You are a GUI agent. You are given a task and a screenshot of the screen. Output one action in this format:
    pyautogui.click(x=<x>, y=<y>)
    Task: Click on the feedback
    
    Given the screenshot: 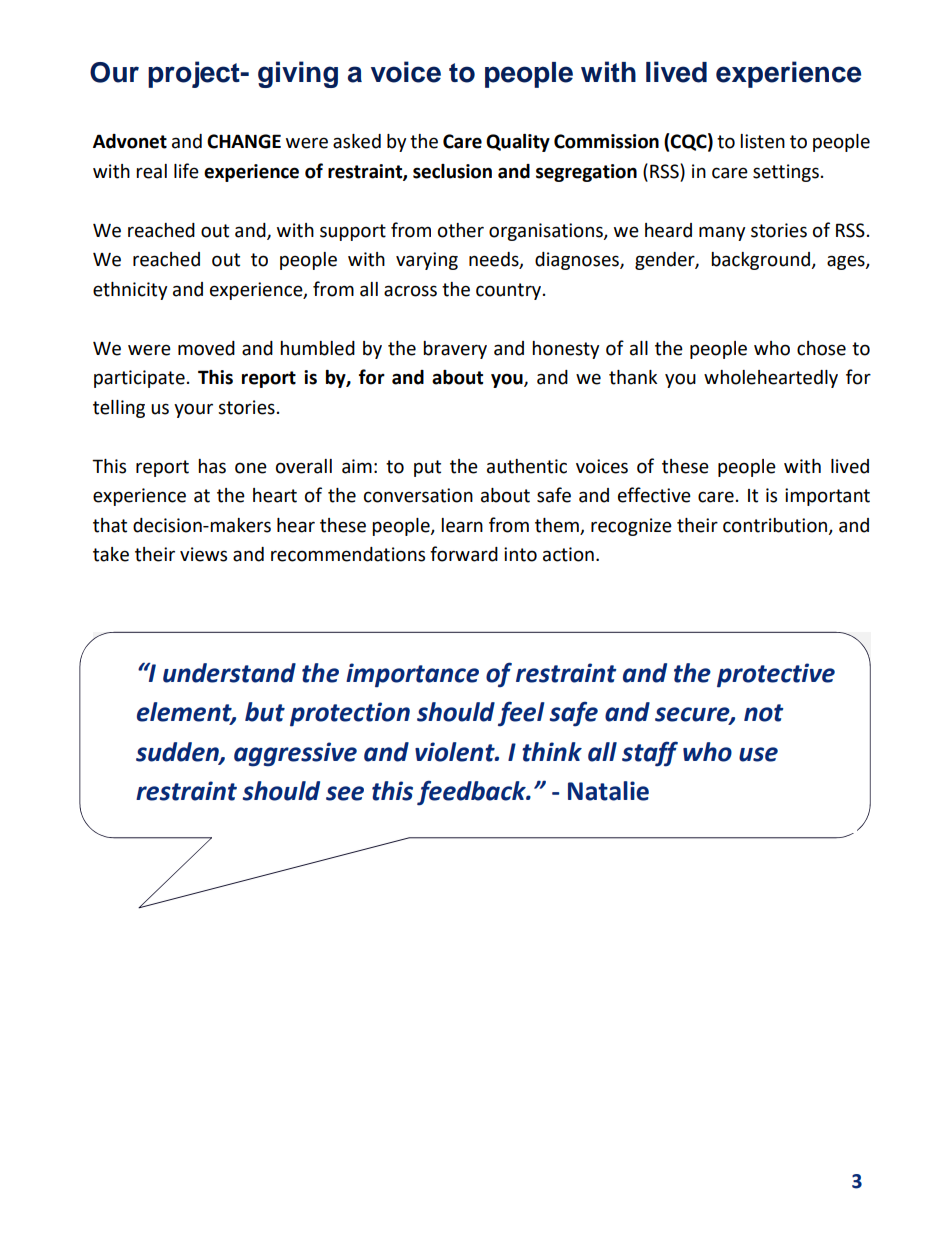 What is the action you would take?
    pyautogui.click(x=472, y=793)
